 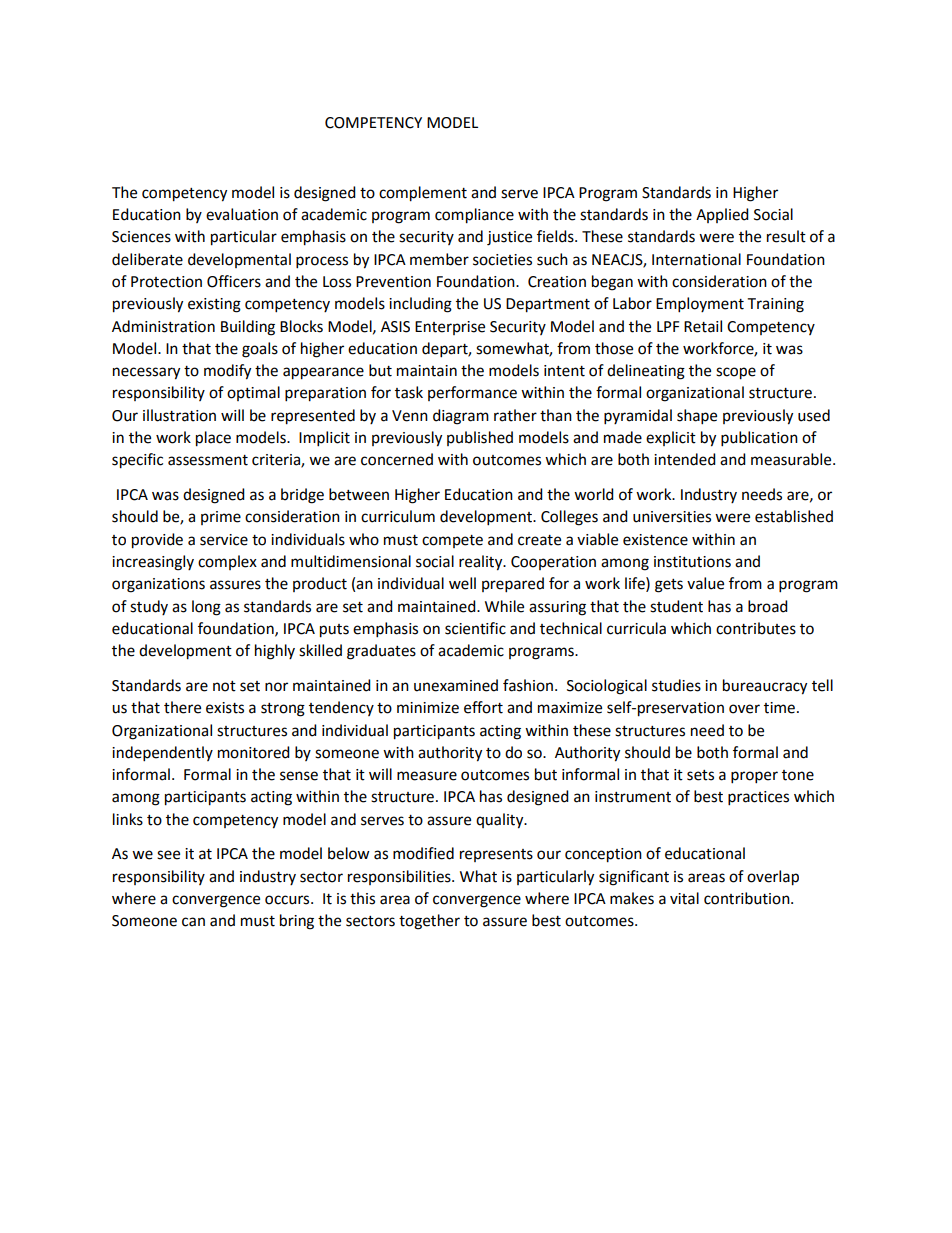 I want to click on compliance, so click(x=474, y=216).
